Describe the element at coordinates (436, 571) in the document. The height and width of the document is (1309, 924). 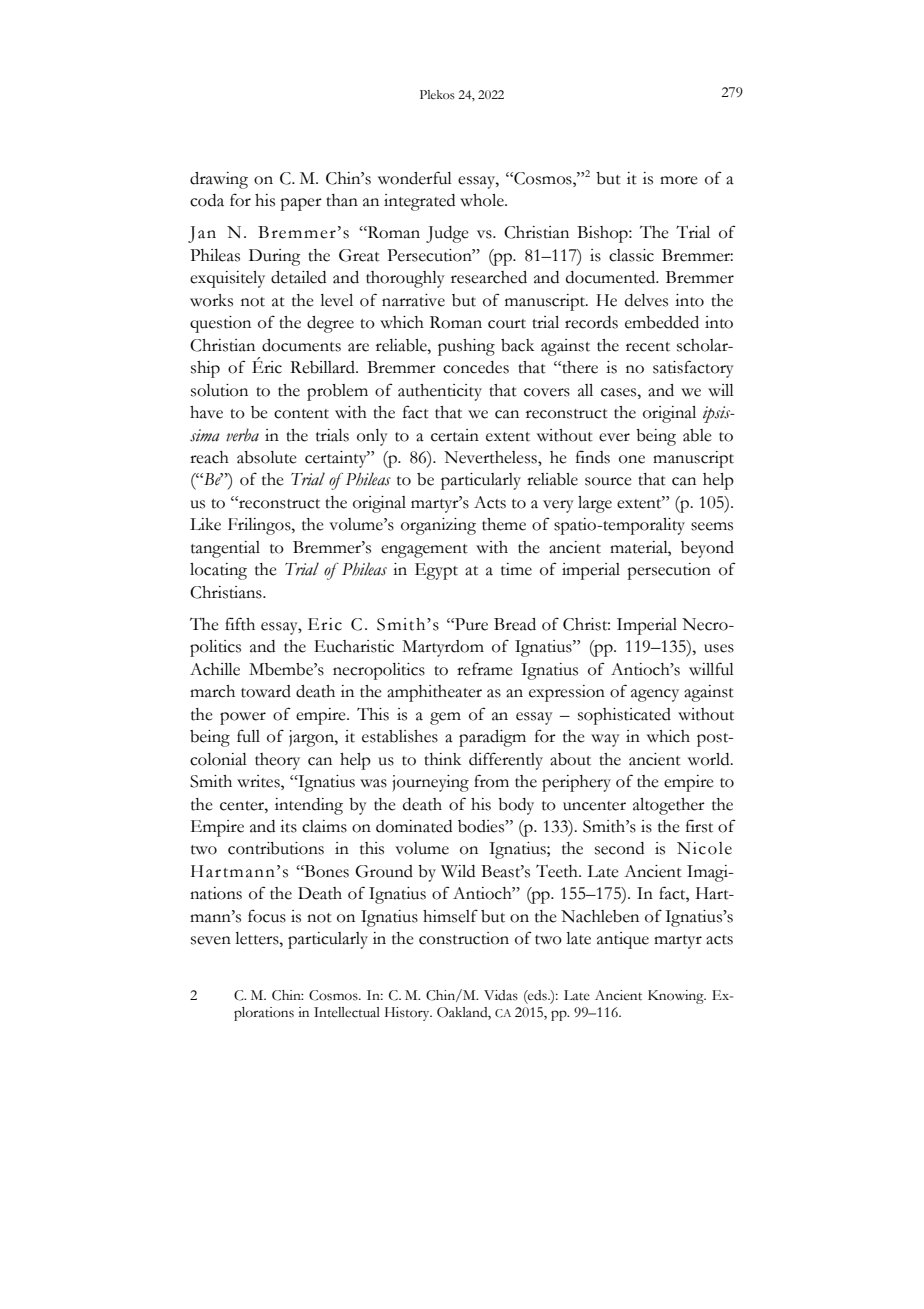
I see `Egypt` at that location.
